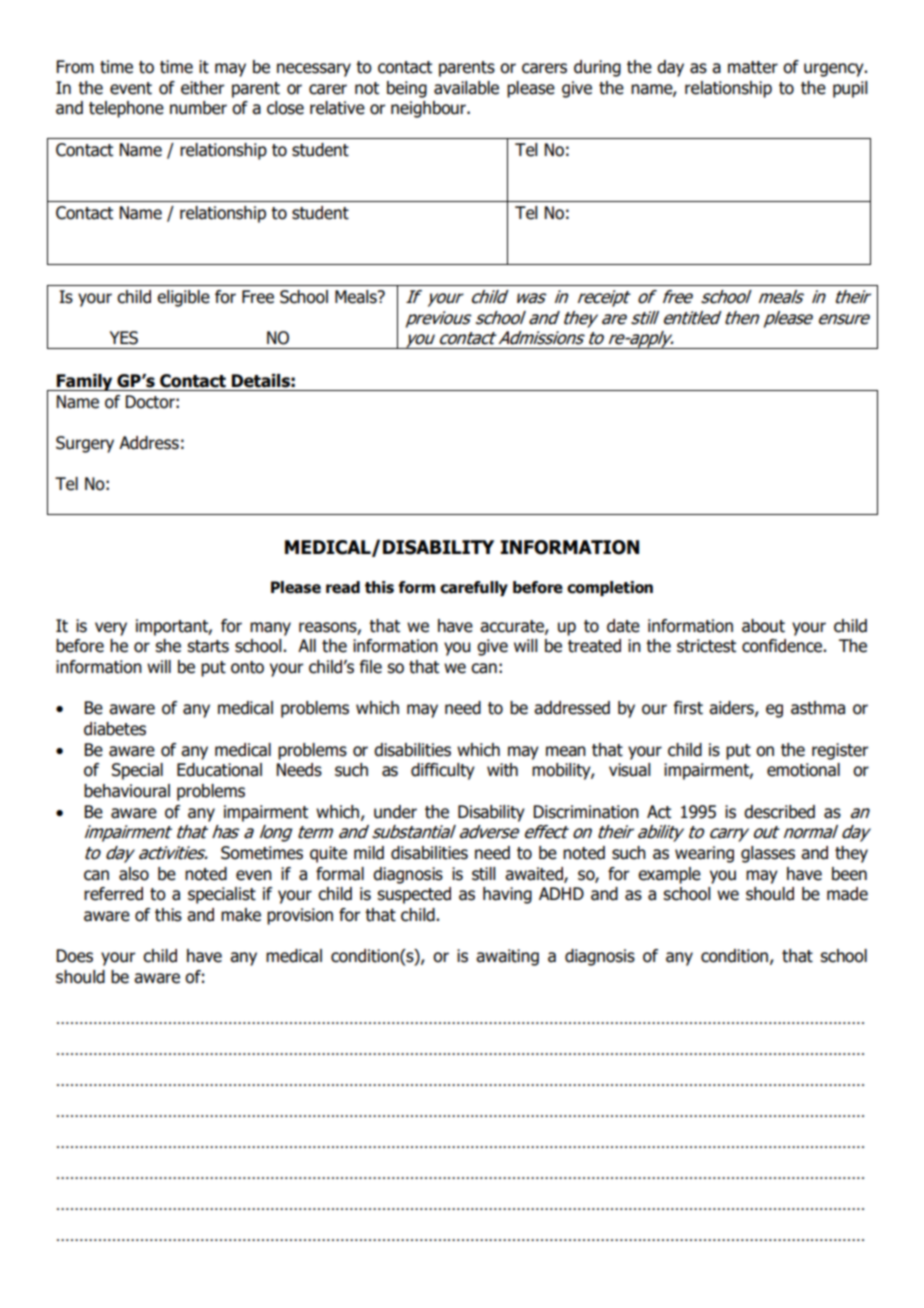 This screenshot has width=924, height=1308. What do you see at coordinates (474, 588) in the screenshot?
I see `carefully` at bounding box center [474, 588].
